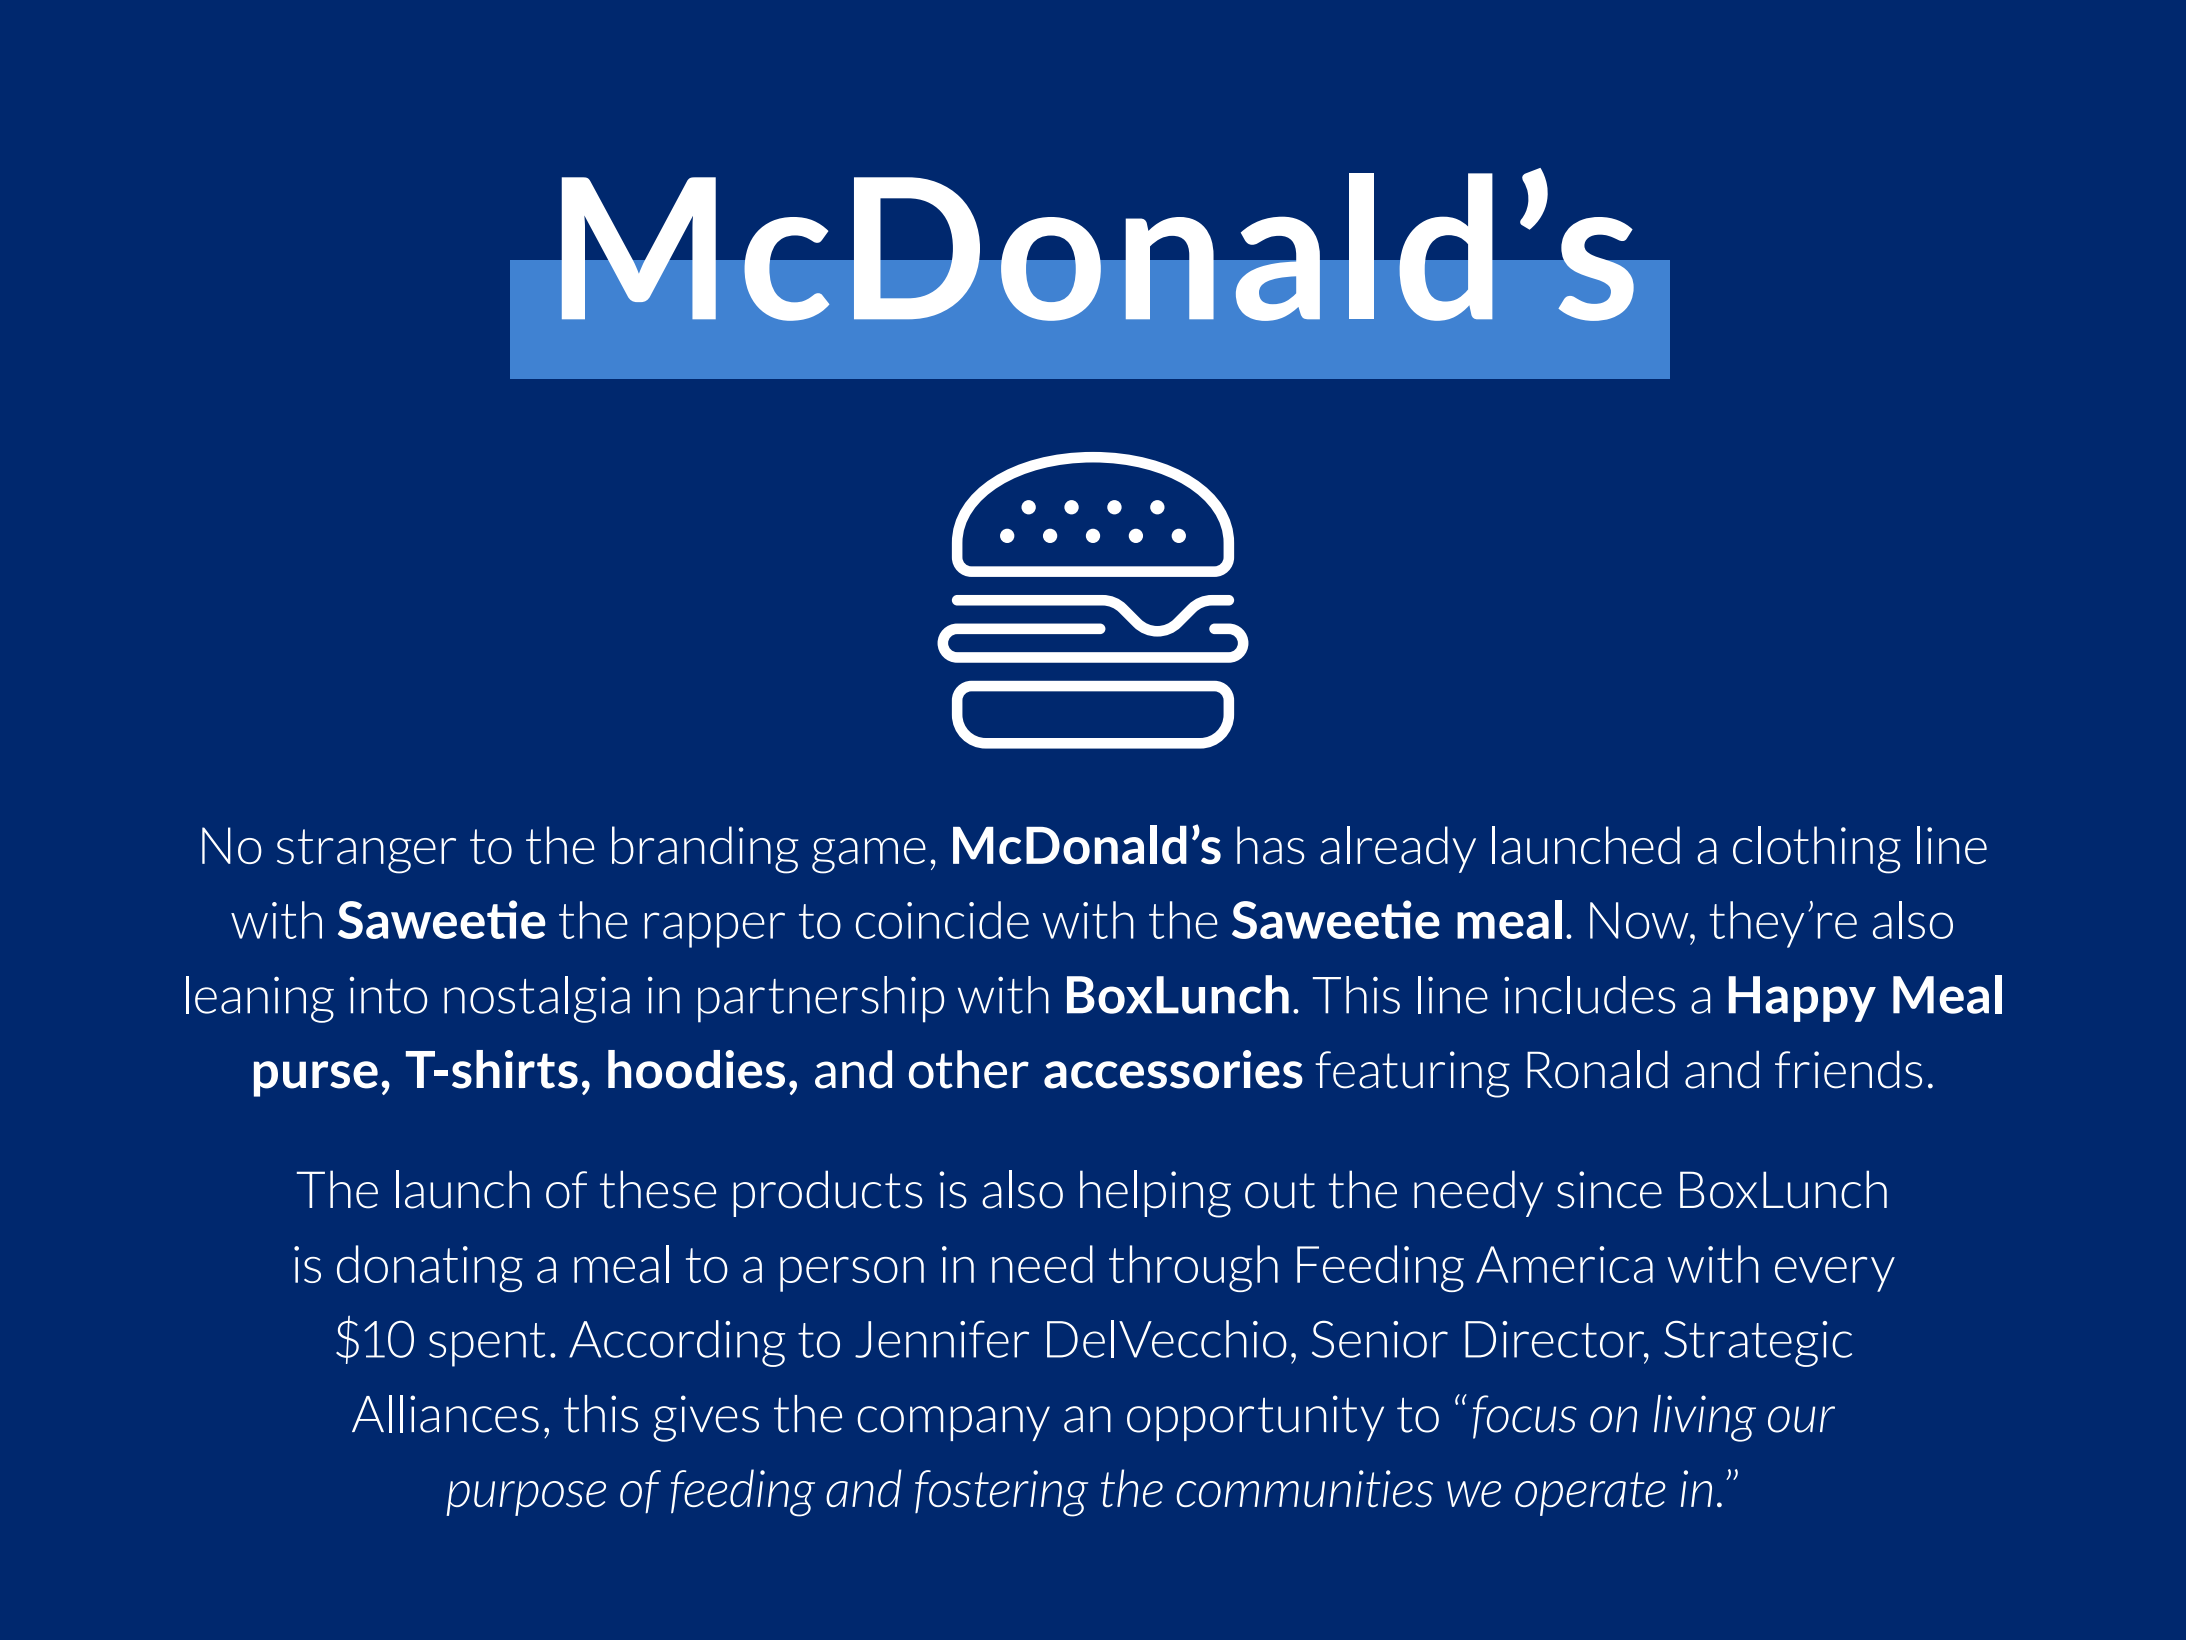 The width and height of the screenshot is (2186, 1640). Describe the element at coordinates (366, 851) in the screenshot. I see `stranger` at that location.
